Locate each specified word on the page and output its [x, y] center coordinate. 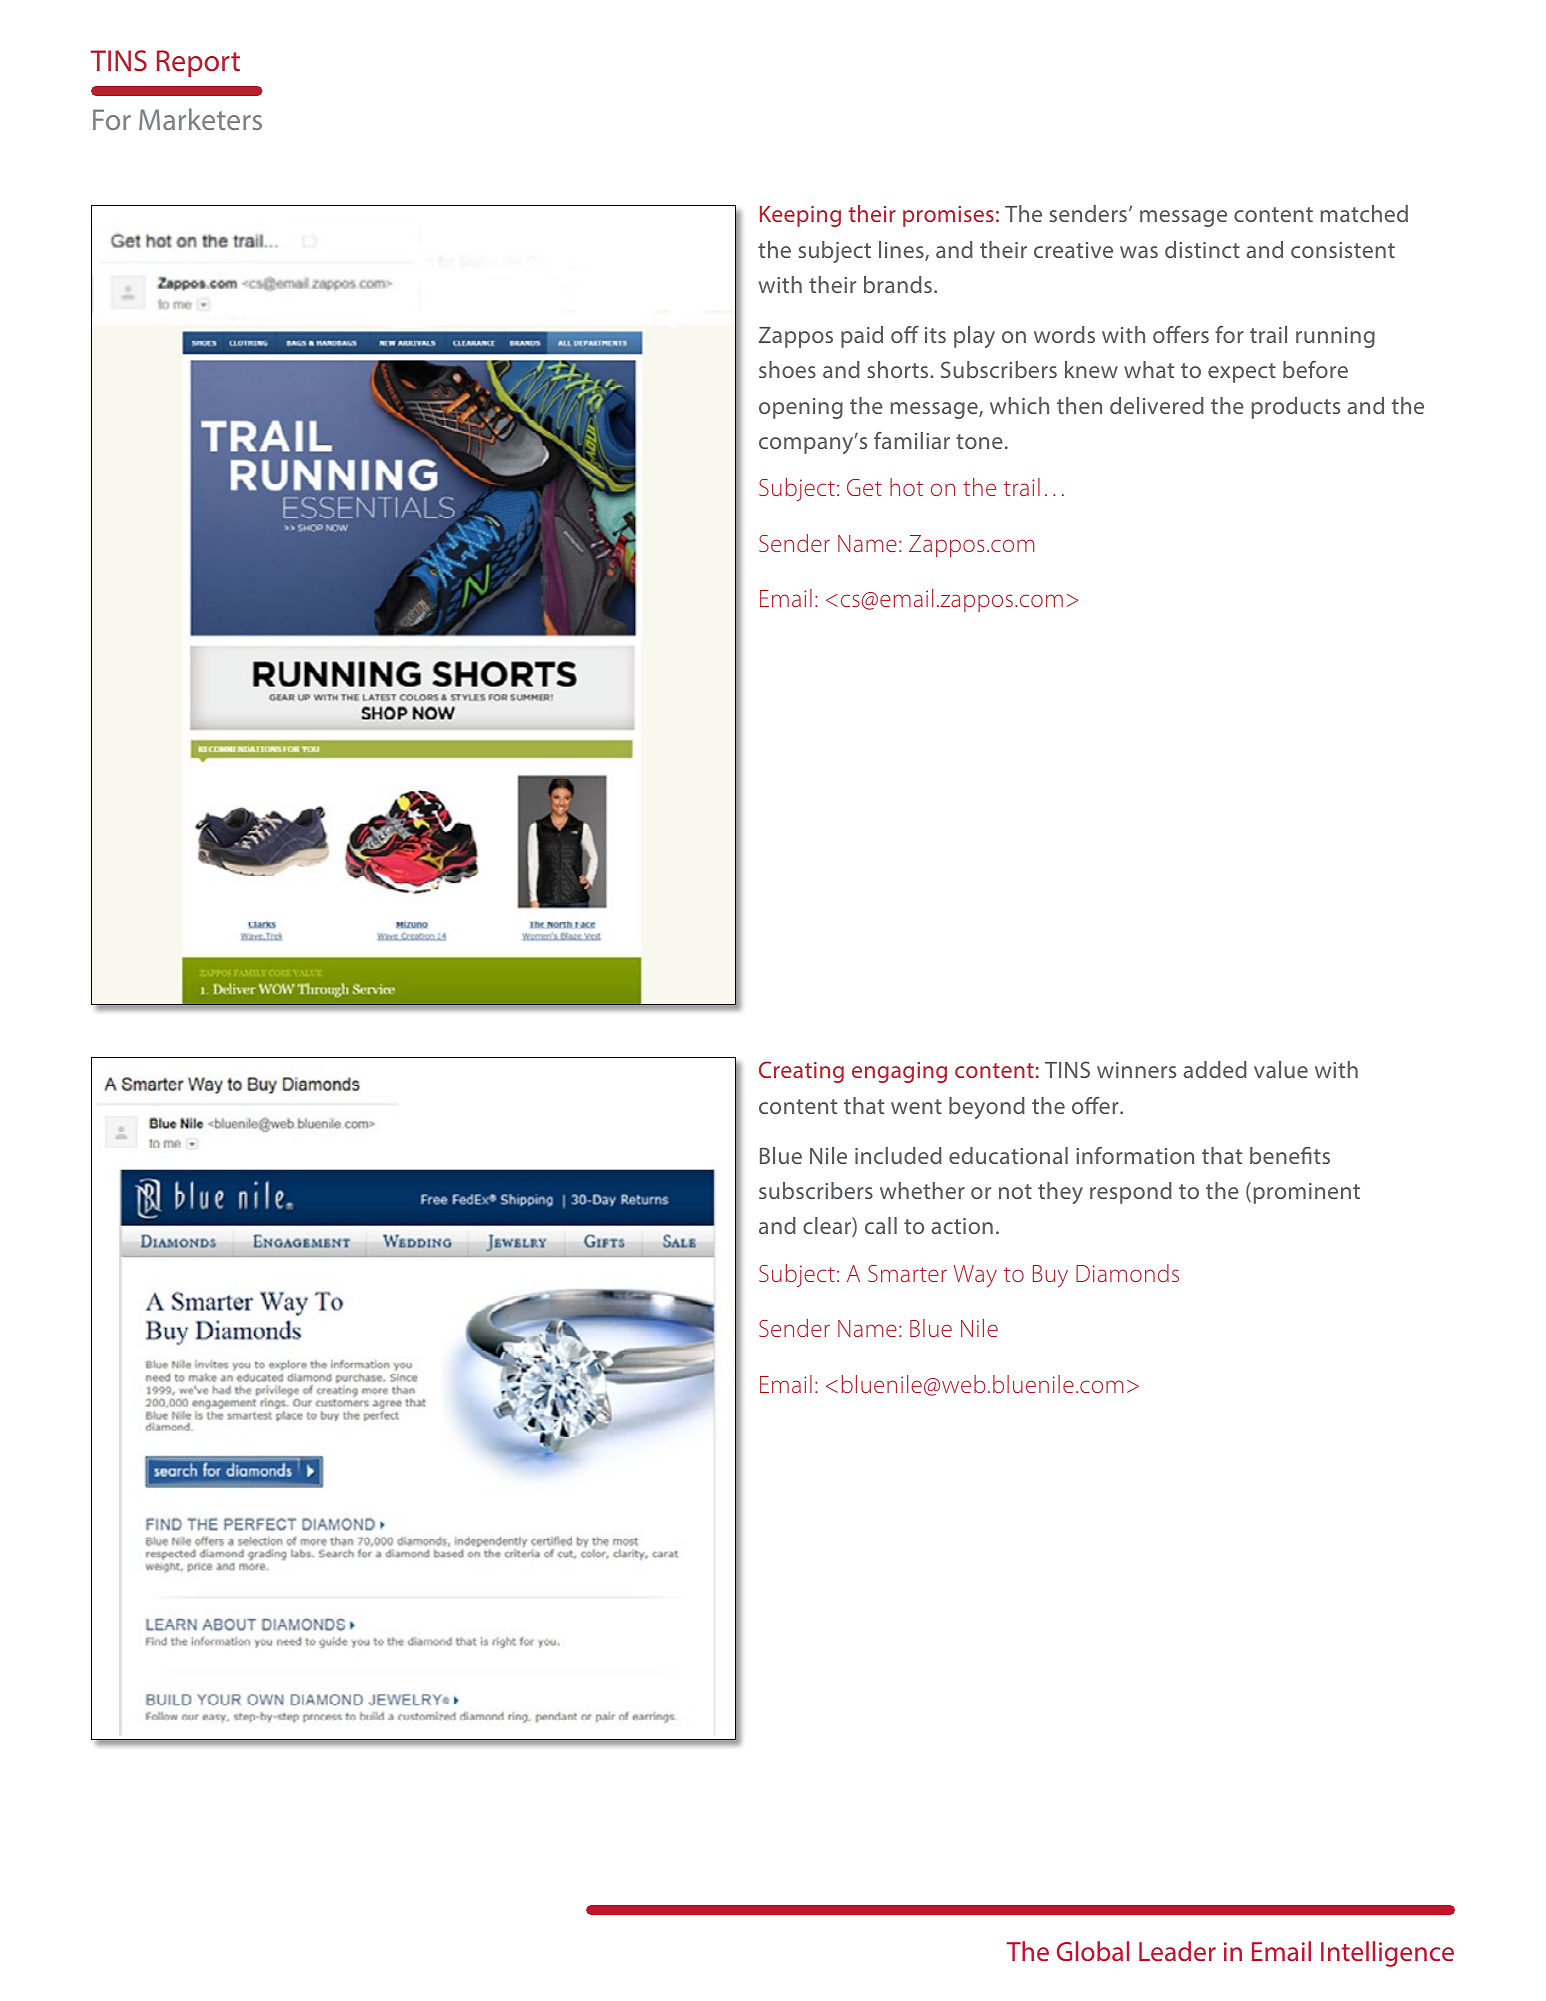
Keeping [800, 216]
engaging [899, 1072]
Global [1093, 1951]
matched [1364, 213]
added [1215, 1069]
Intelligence [1387, 1954]
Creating [801, 1072]
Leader [1177, 1951]
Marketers [200, 119]
